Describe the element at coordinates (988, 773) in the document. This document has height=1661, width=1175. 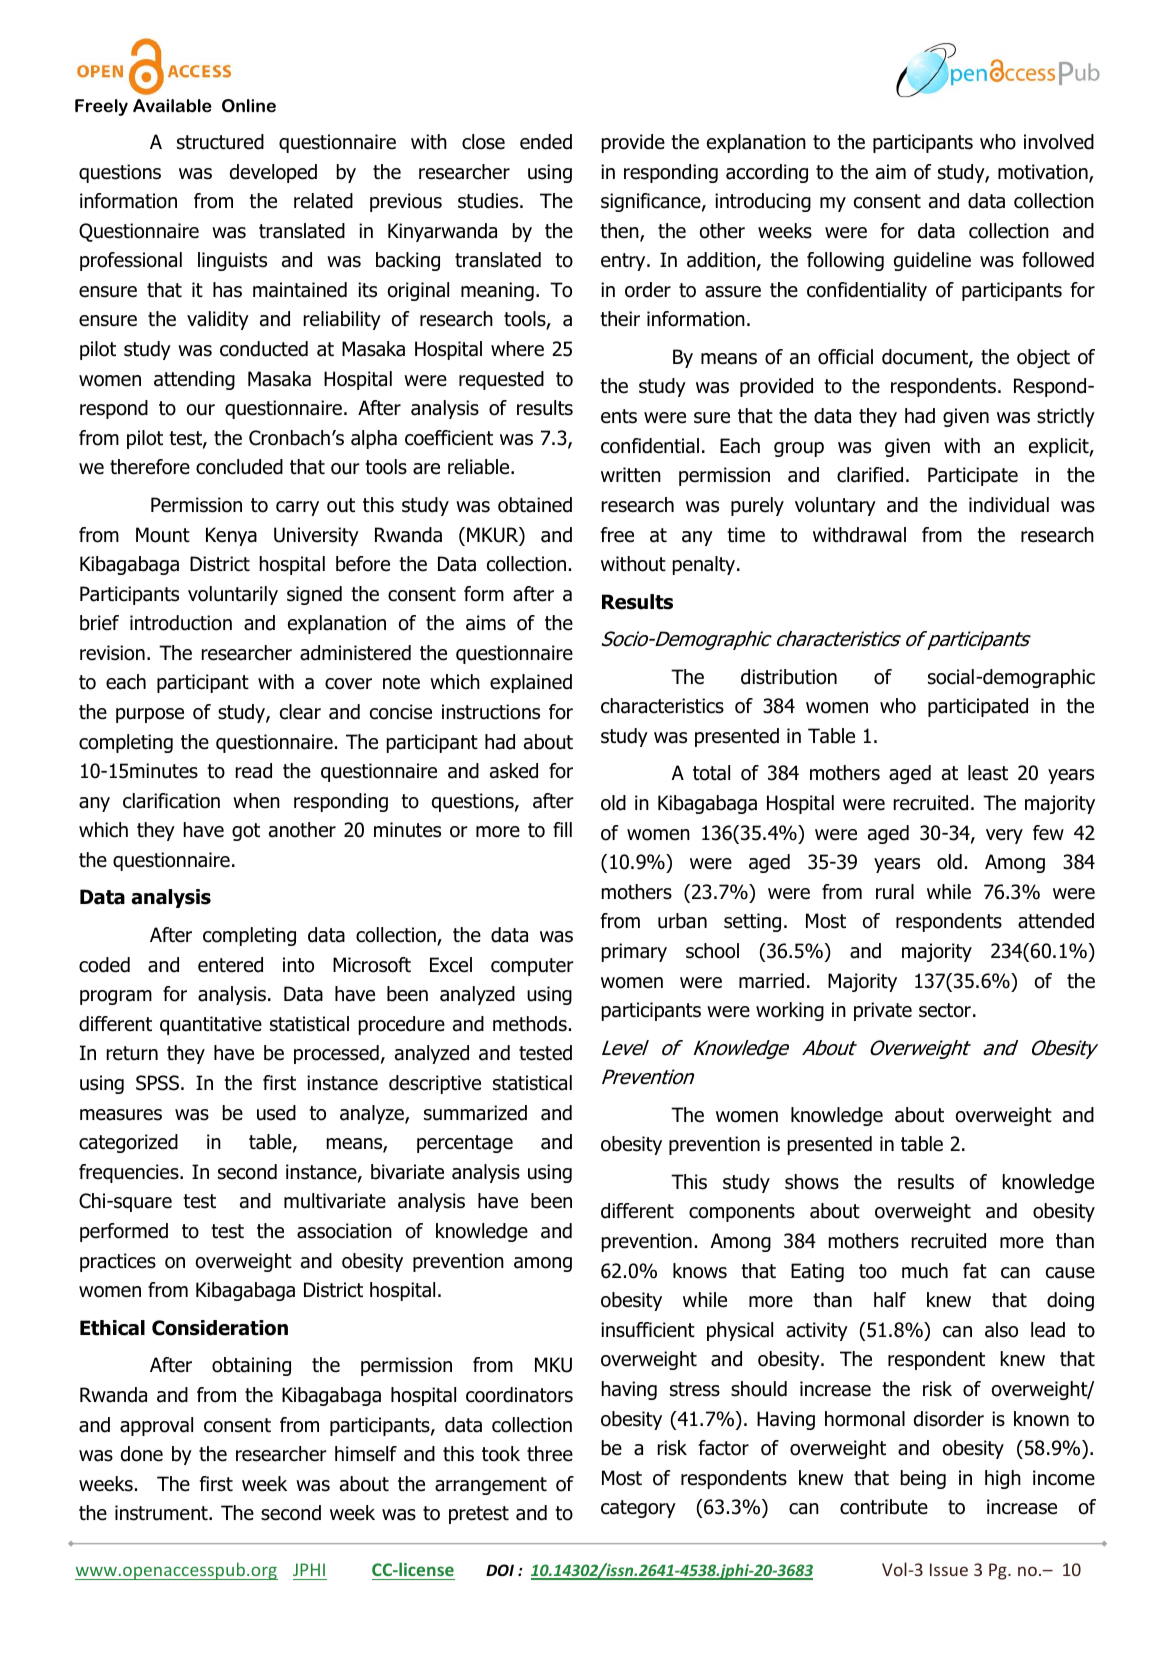
I see `least` at that location.
